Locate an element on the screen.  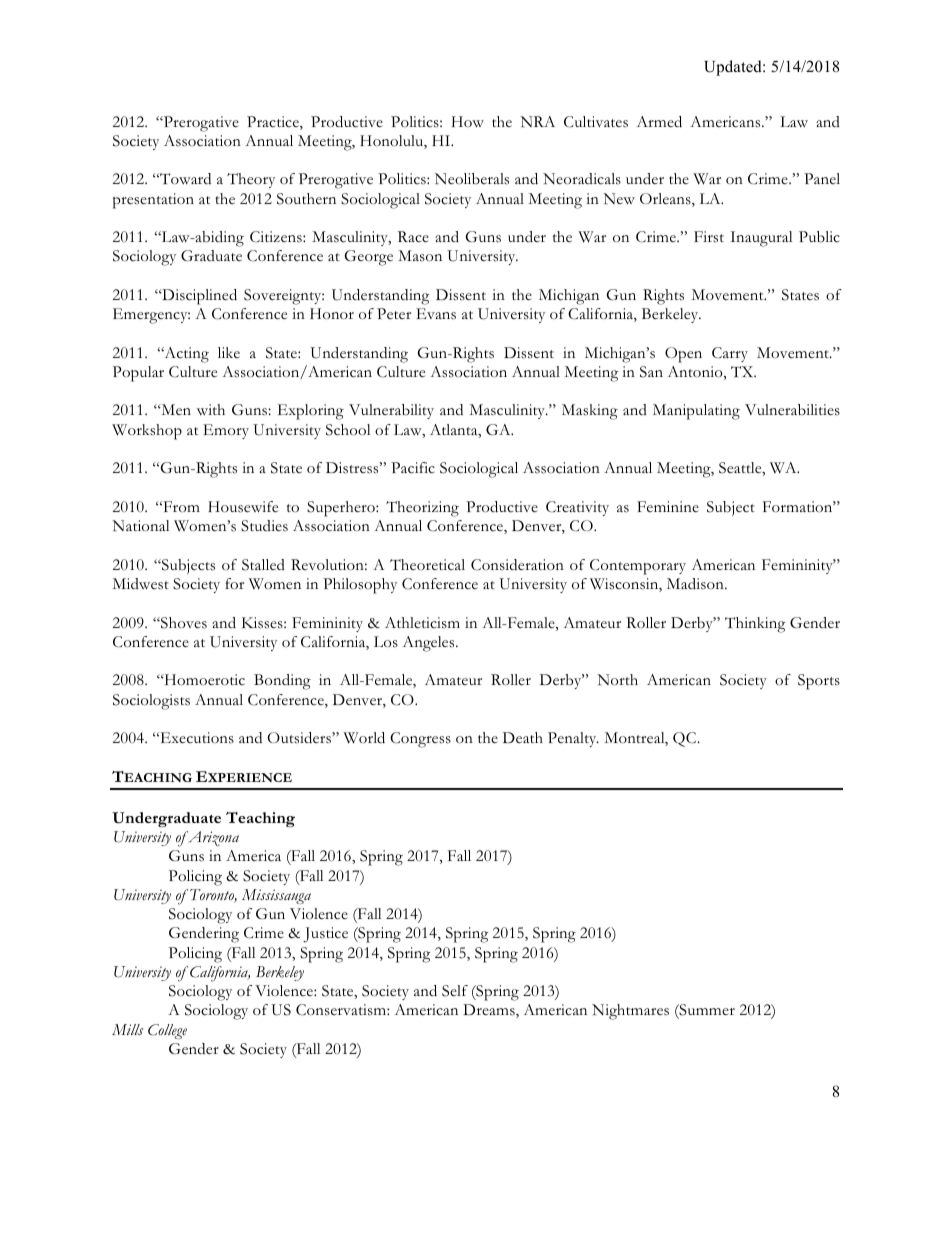
Penalty is located at coordinates (573, 739).
